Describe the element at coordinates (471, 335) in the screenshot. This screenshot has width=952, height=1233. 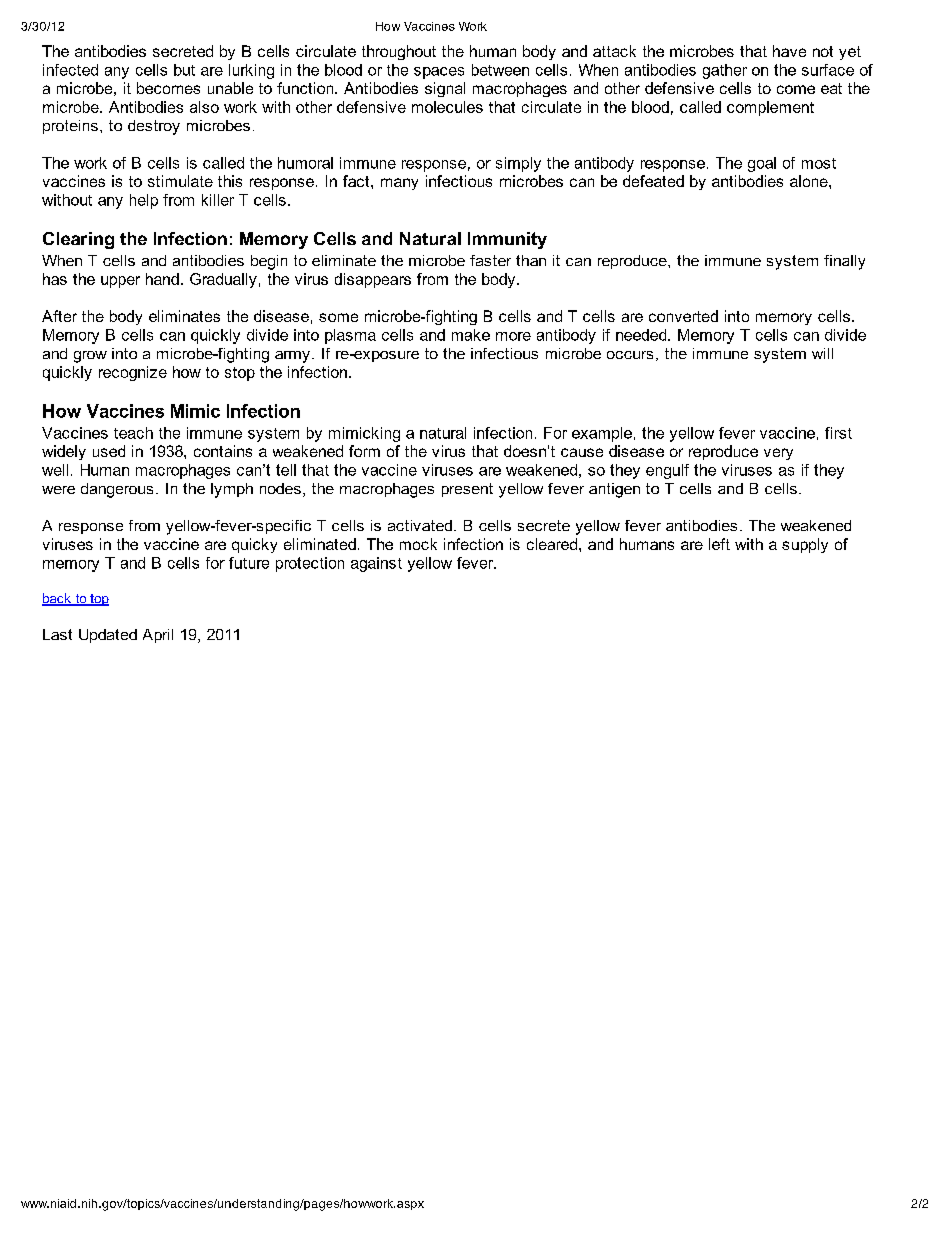
I see `make` at that location.
